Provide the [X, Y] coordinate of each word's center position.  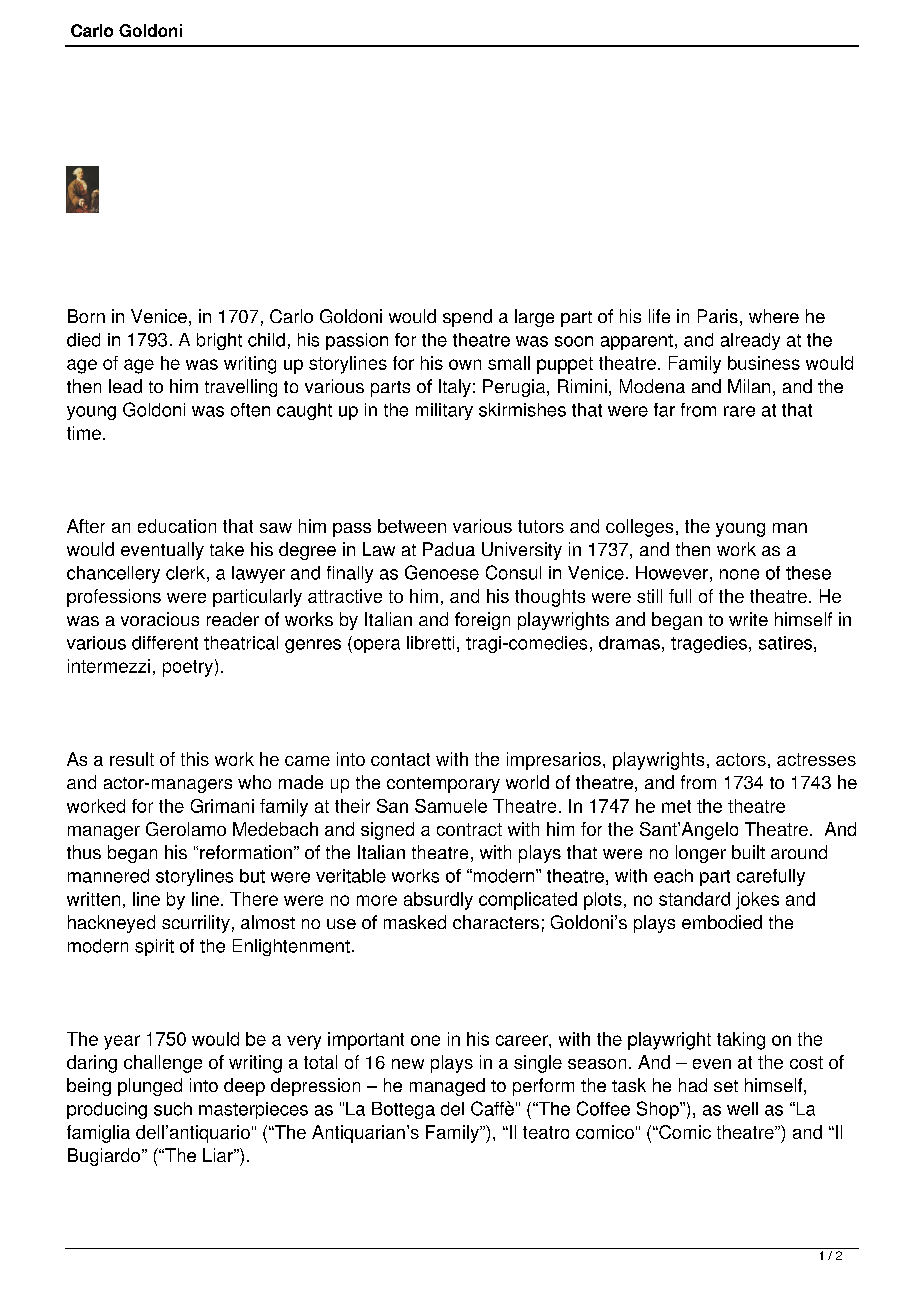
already [750, 341]
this [195, 759]
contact [400, 759]
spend [467, 318]
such [173, 1109]
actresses [816, 759]
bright [219, 341]
